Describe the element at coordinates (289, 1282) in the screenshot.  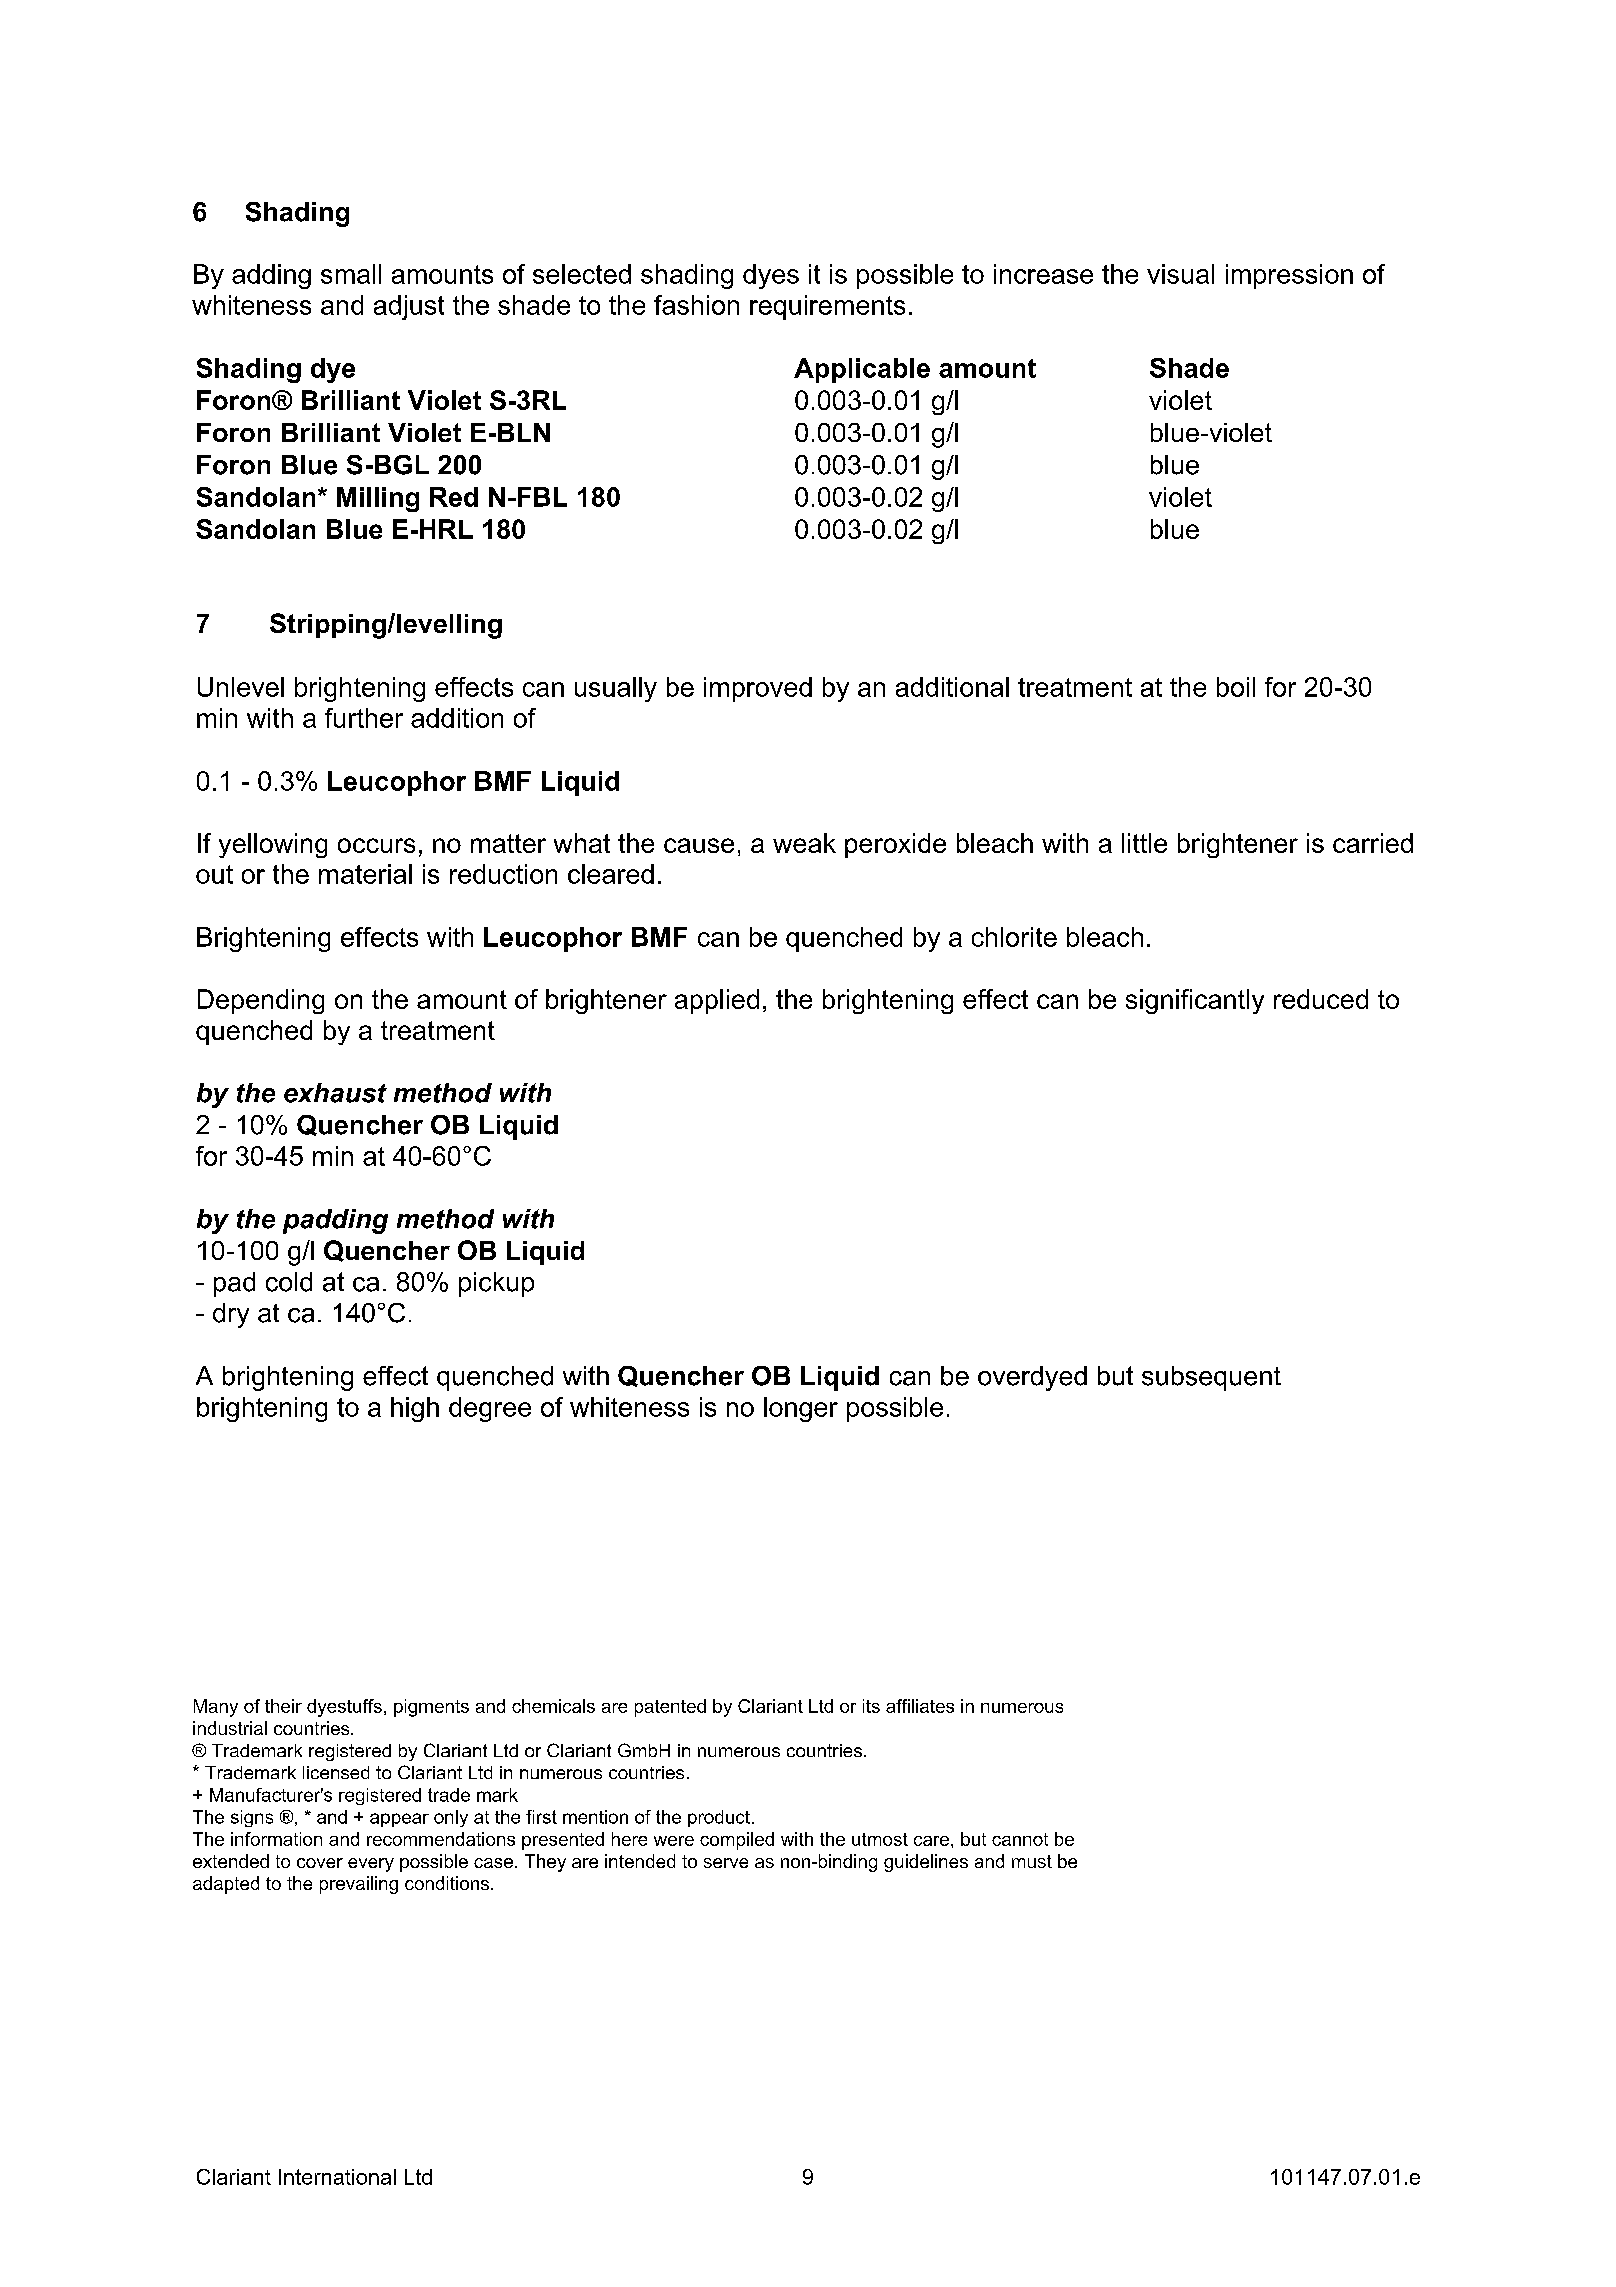
I see `cold` at that location.
